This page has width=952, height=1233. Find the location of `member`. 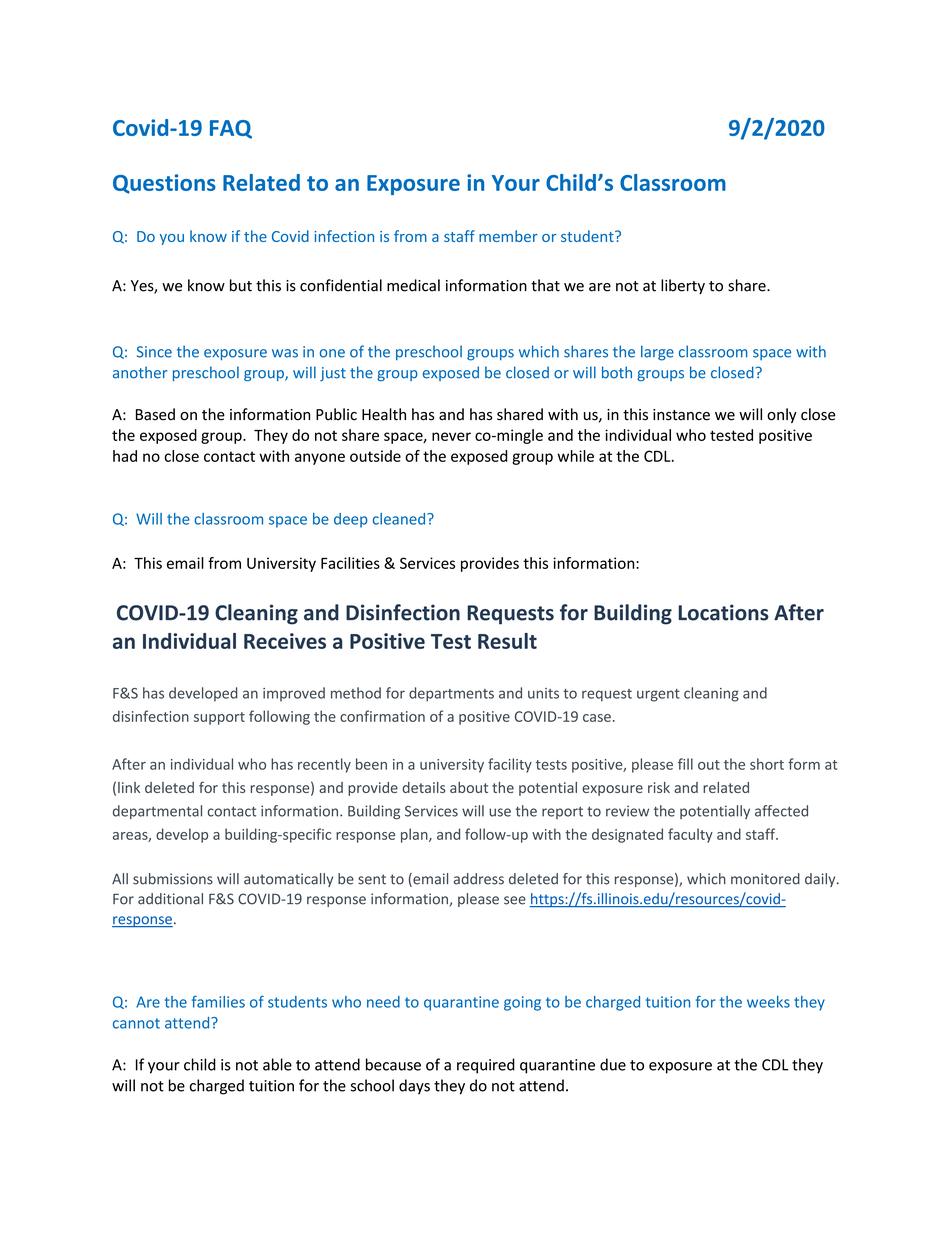

member is located at coordinates (508, 236).
